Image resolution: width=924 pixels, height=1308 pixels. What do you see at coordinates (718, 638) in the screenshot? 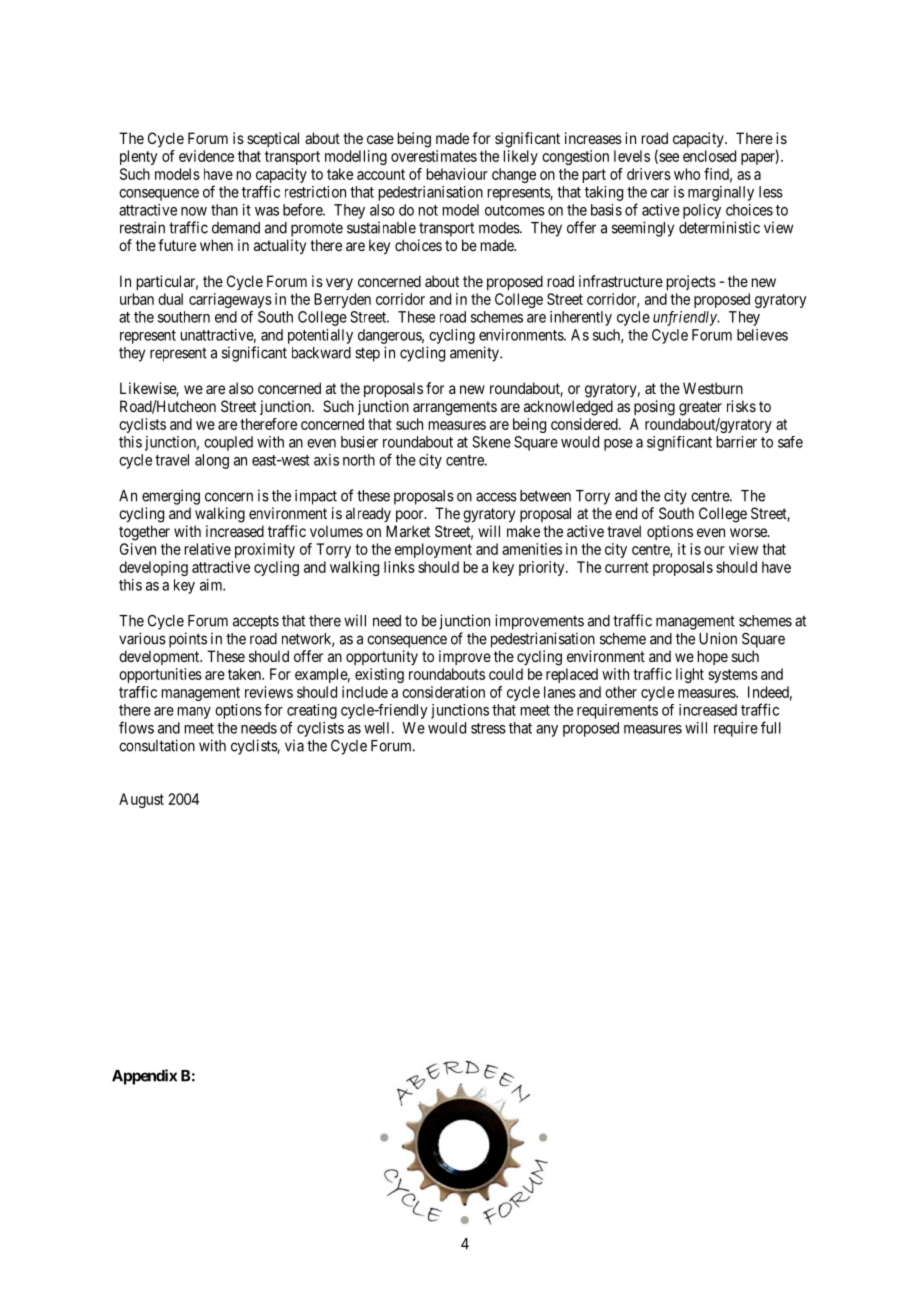
I see `Union` at bounding box center [718, 638].
